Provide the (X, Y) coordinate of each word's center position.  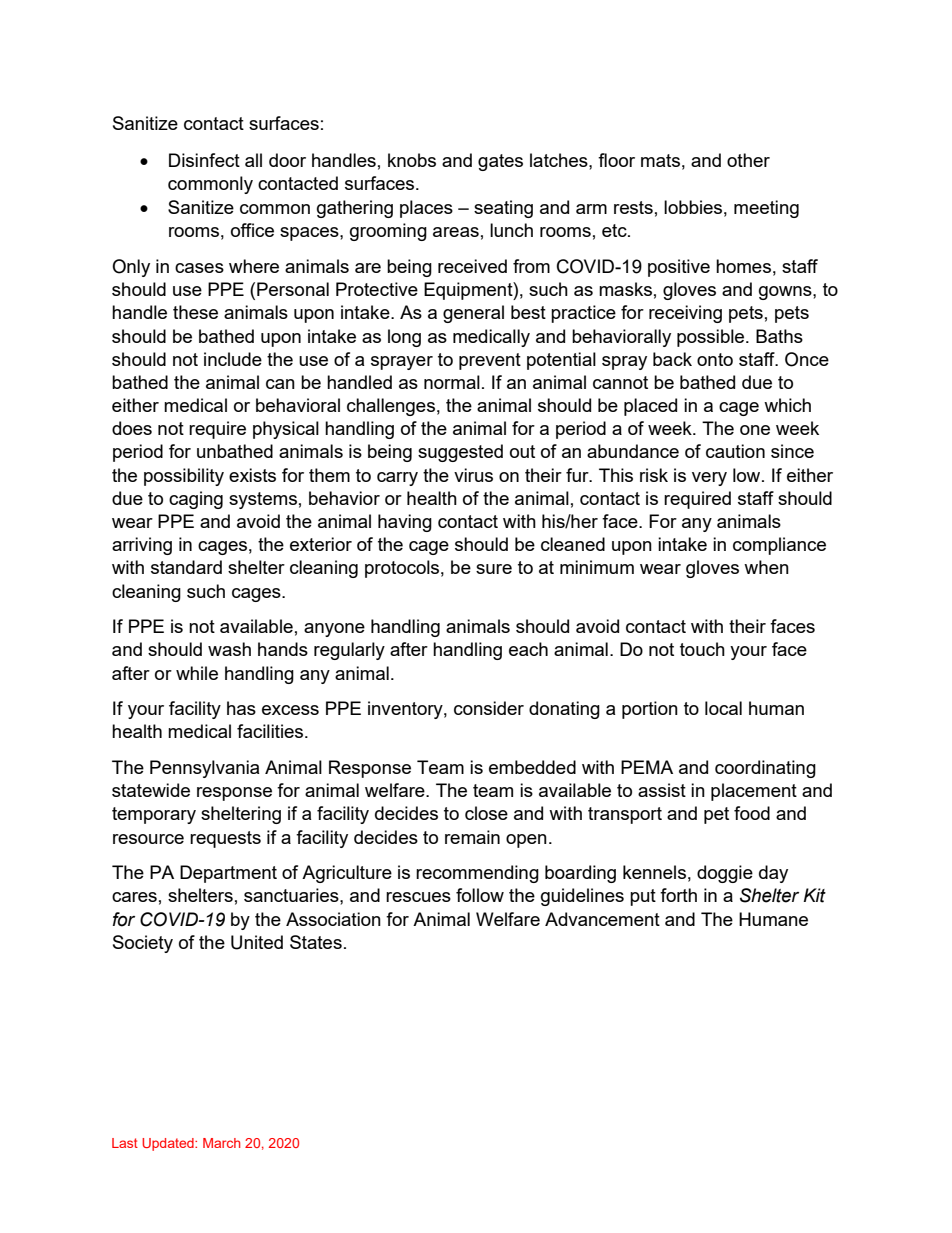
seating (503, 209)
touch (702, 649)
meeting (766, 209)
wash (229, 649)
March (221, 1143)
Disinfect (204, 160)
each (528, 649)
